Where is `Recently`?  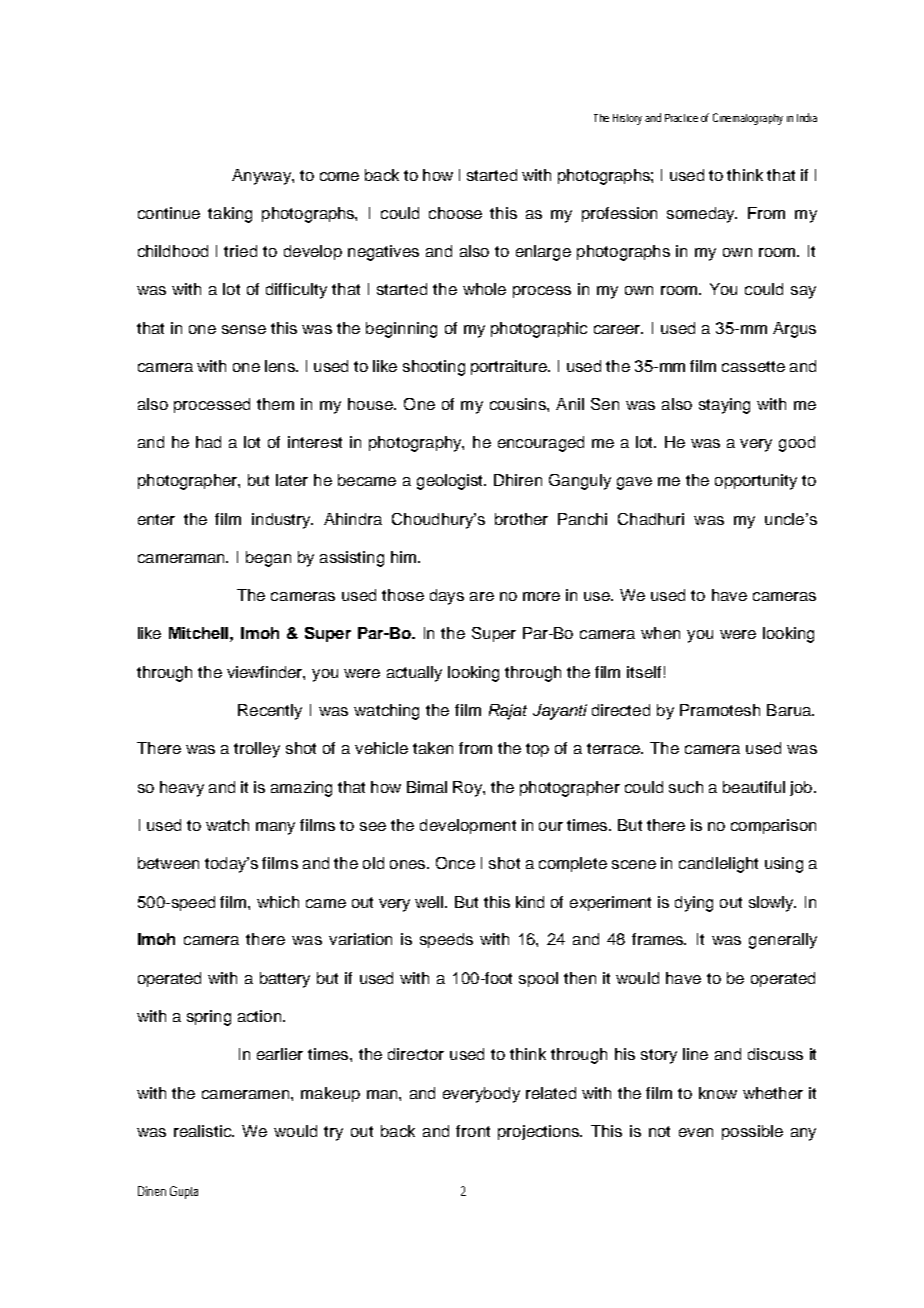 Recently is located at coordinates (270, 712).
